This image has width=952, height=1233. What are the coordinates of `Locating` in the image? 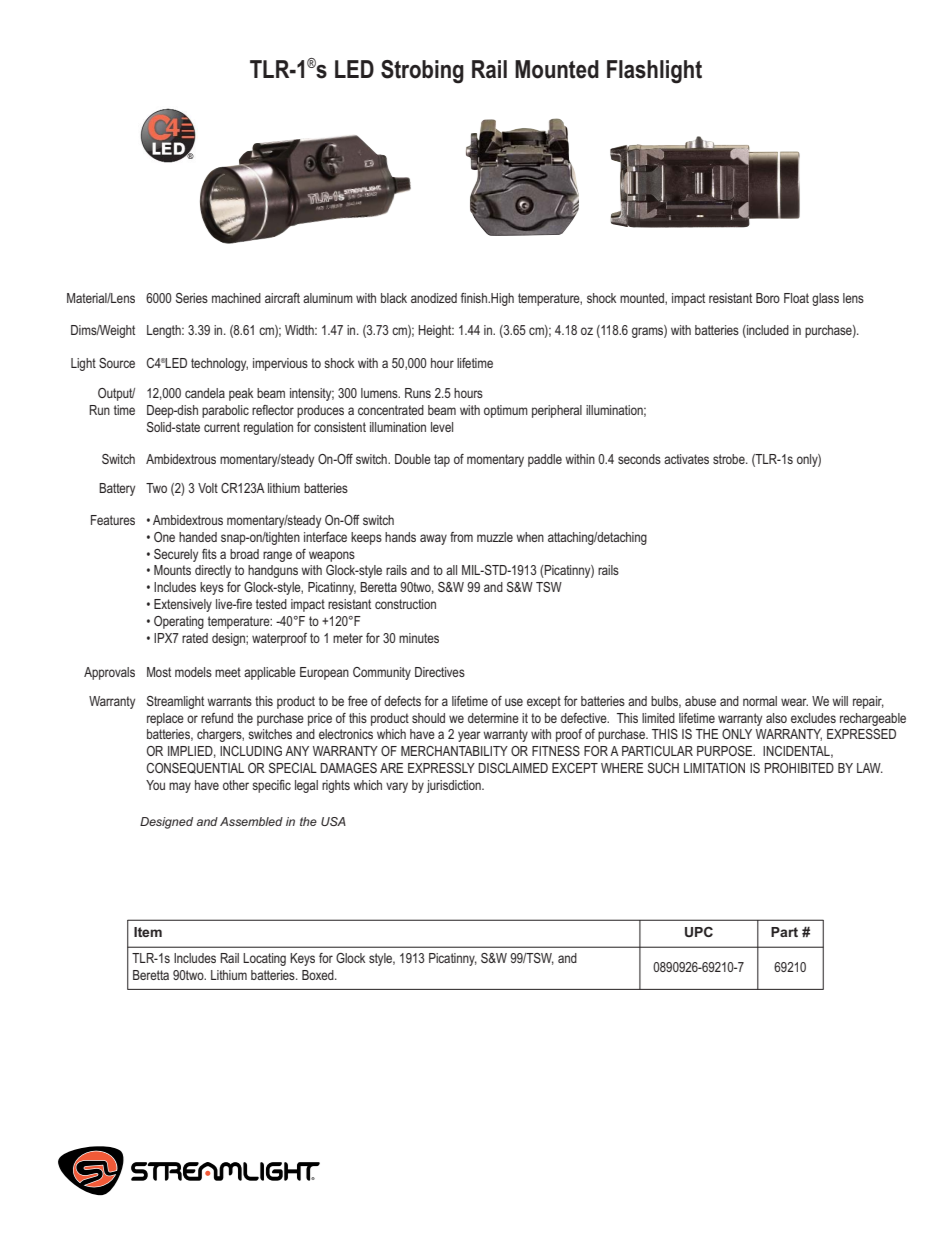 It's located at (264, 959).
